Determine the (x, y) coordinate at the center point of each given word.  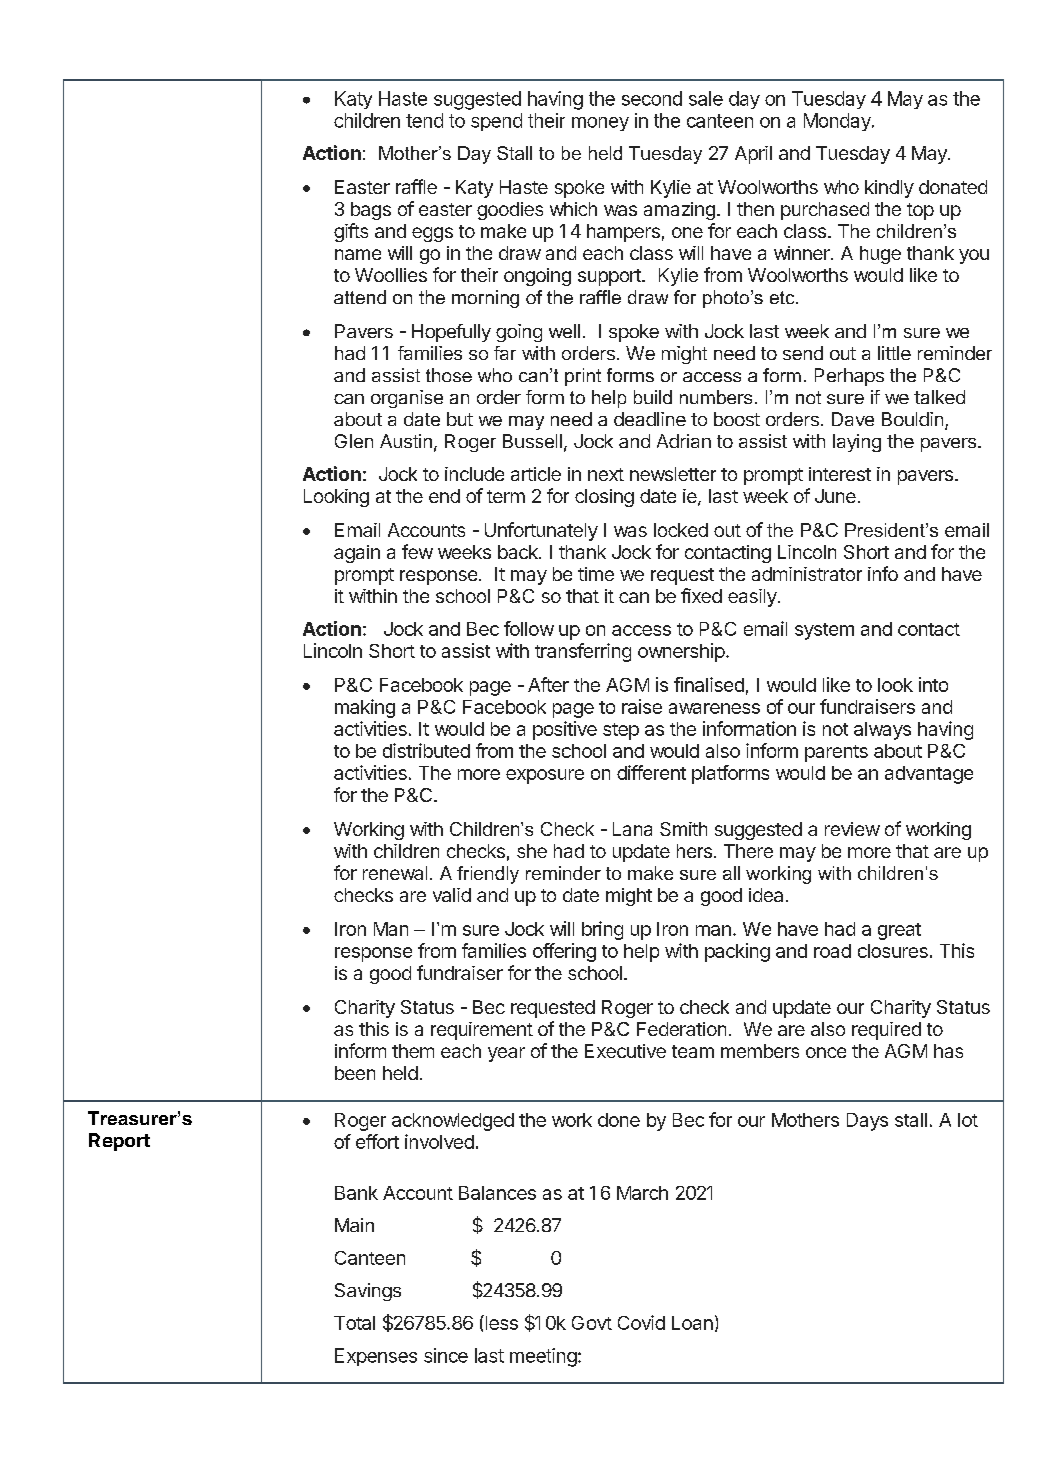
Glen (354, 441)
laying (857, 443)
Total (354, 1323)
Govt (592, 1323)
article (536, 474)
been (355, 1073)
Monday (838, 122)
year (506, 1054)
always (882, 731)
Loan (692, 1323)
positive (565, 730)
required (886, 1031)
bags (371, 211)
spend (496, 122)
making (365, 708)
